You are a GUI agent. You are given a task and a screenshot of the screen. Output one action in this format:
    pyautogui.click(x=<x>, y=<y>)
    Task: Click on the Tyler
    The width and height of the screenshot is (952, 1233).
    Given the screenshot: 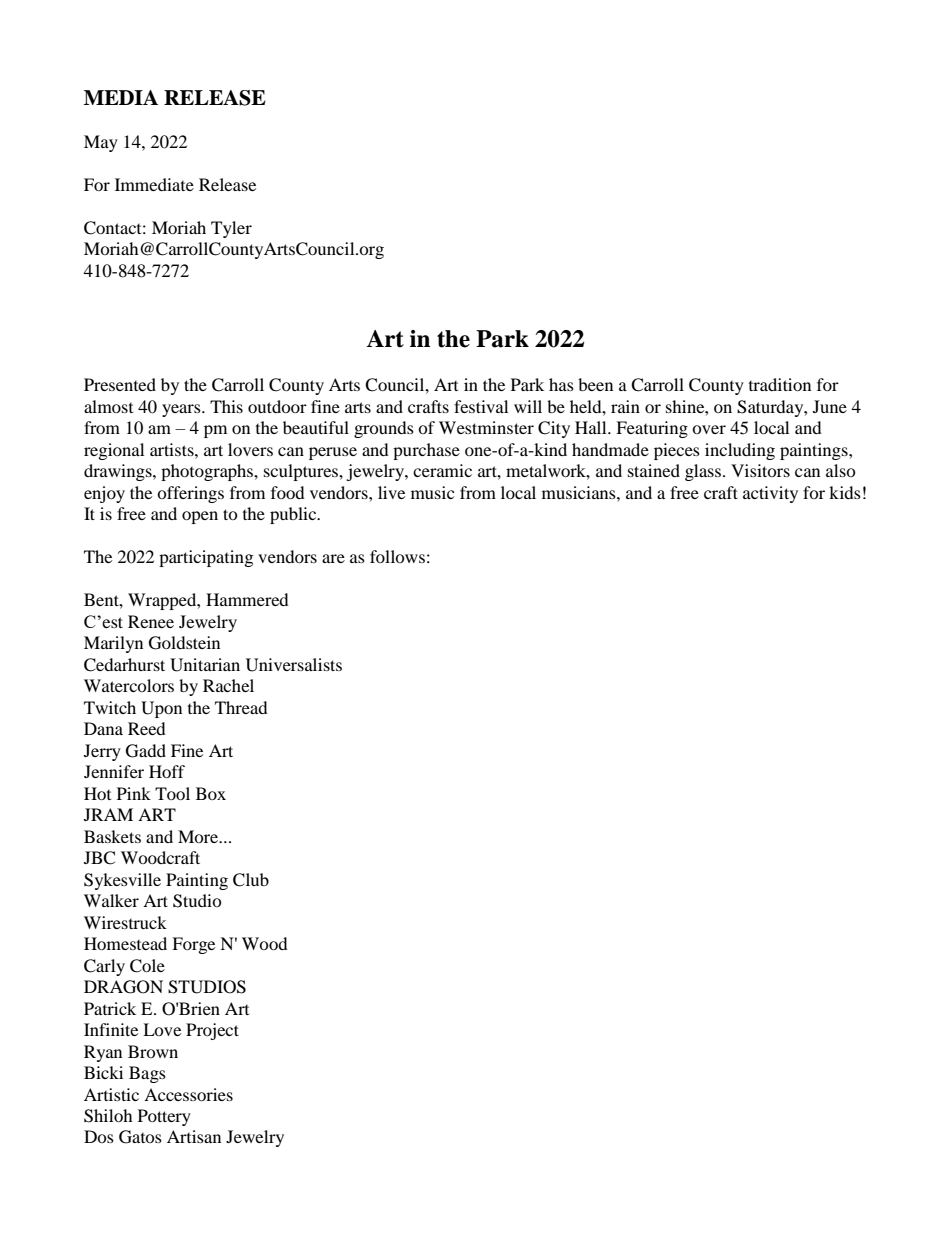 What is the action you would take?
    pyautogui.click(x=231, y=229)
